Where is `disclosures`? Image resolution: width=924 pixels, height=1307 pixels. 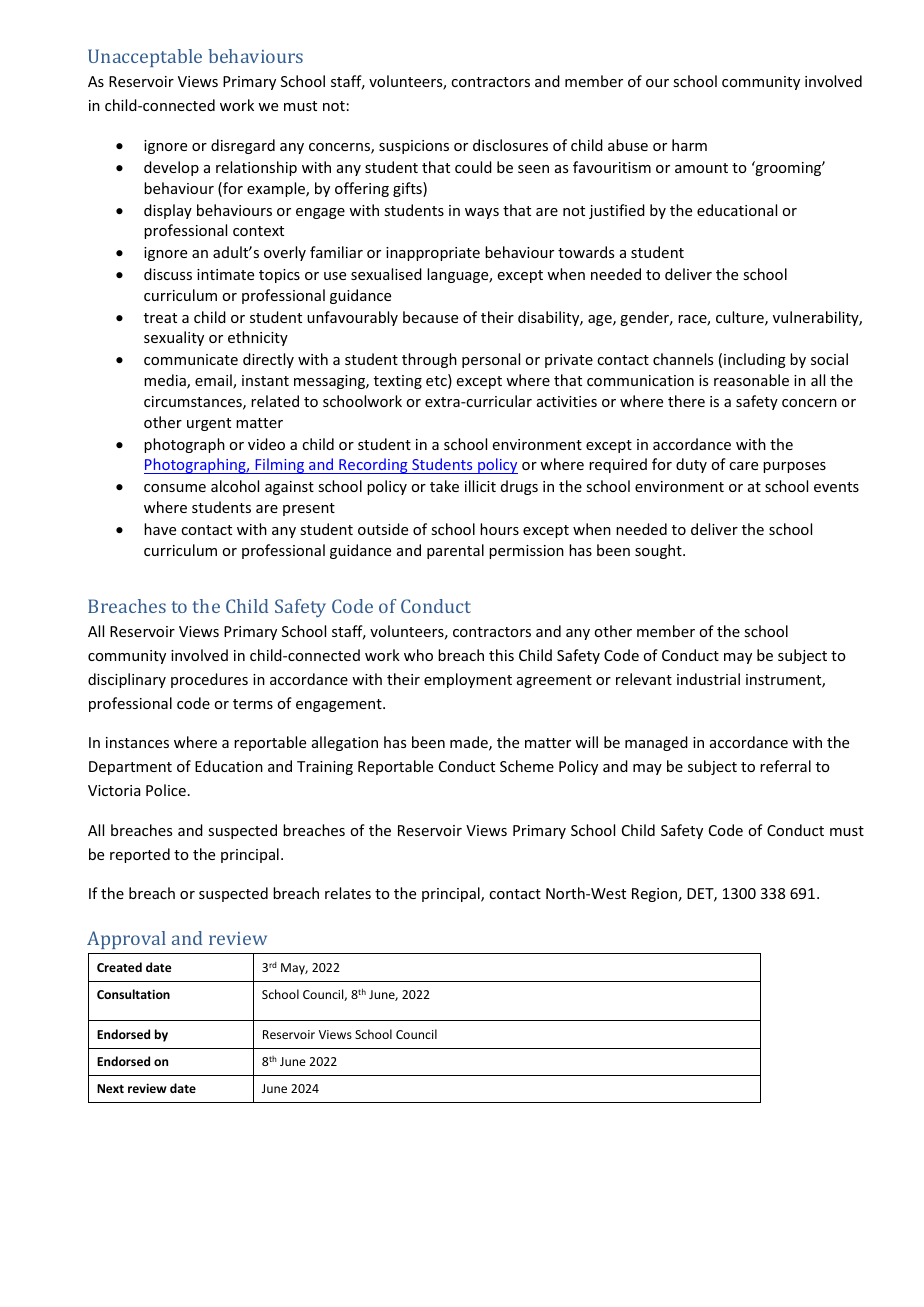 disclosures is located at coordinates (510, 145).
